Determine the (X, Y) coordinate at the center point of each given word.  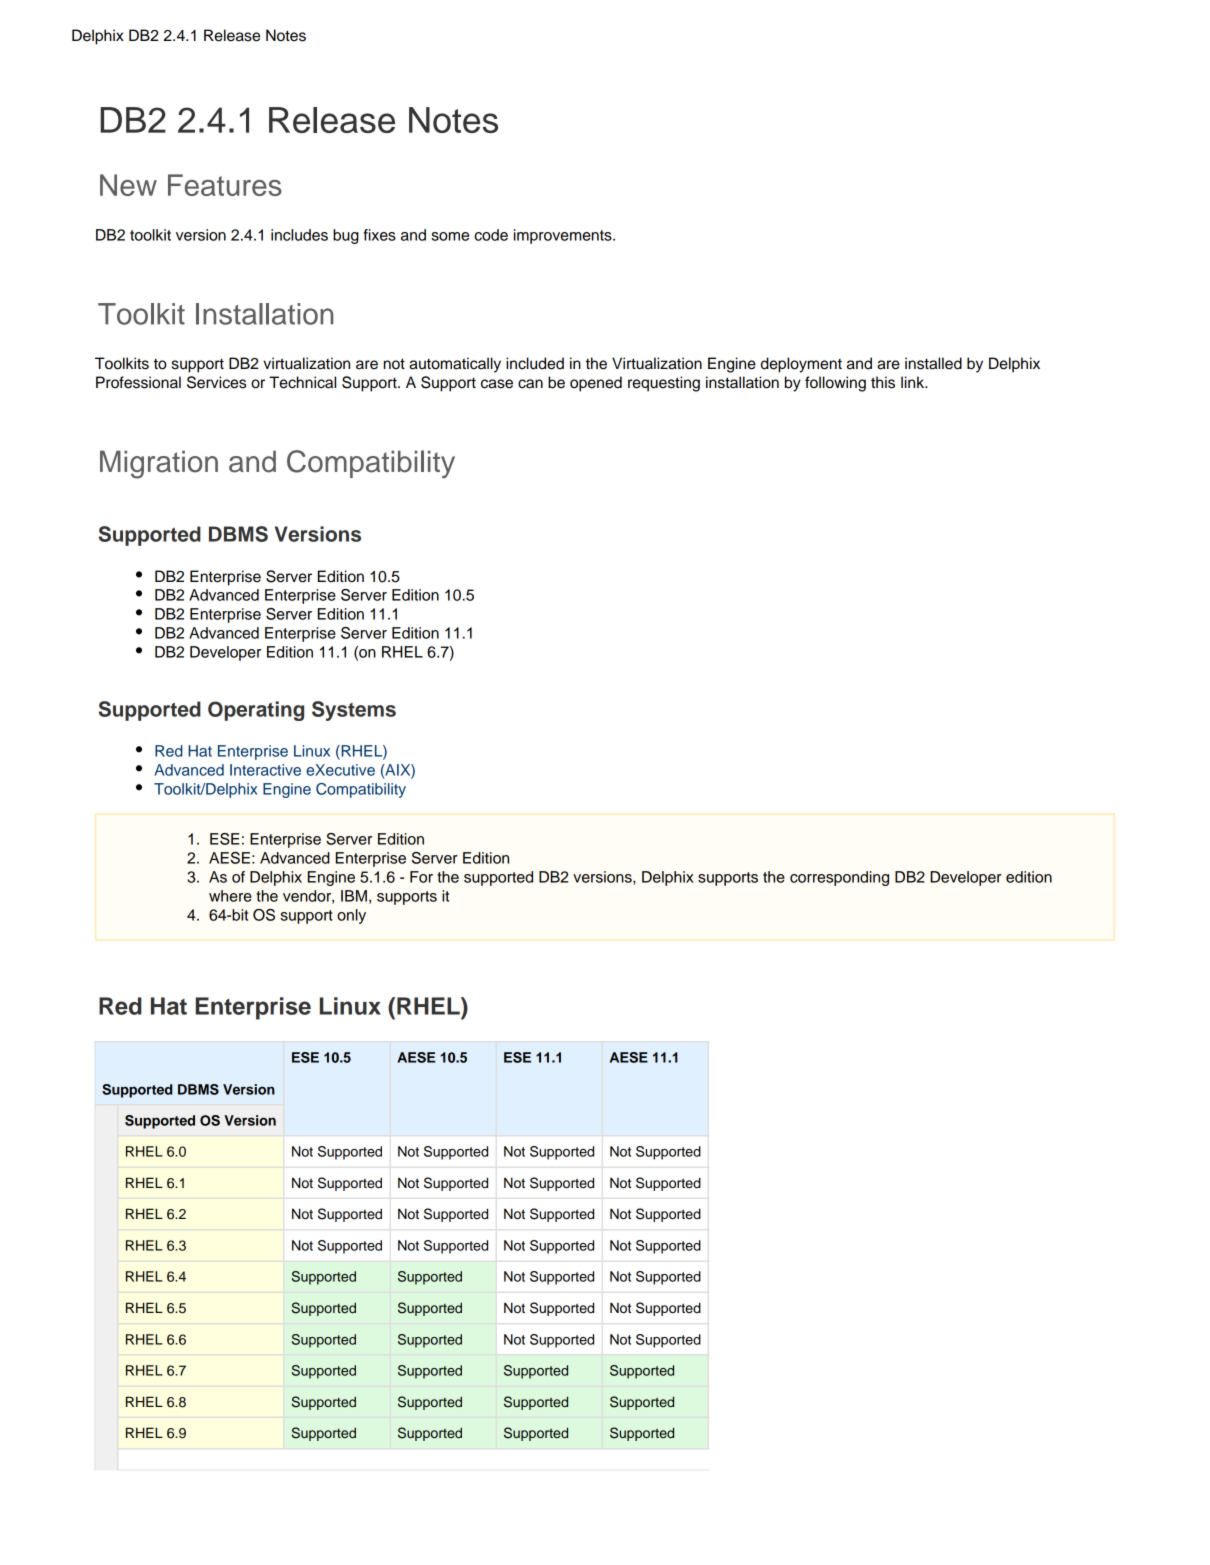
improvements (564, 236)
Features (225, 185)
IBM (354, 896)
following (835, 384)
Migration (159, 464)
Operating (256, 711)
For (421, 877)
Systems (354, 711)
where (230, 896)
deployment (801, 365)
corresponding (839, 878)
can (530, 384)
